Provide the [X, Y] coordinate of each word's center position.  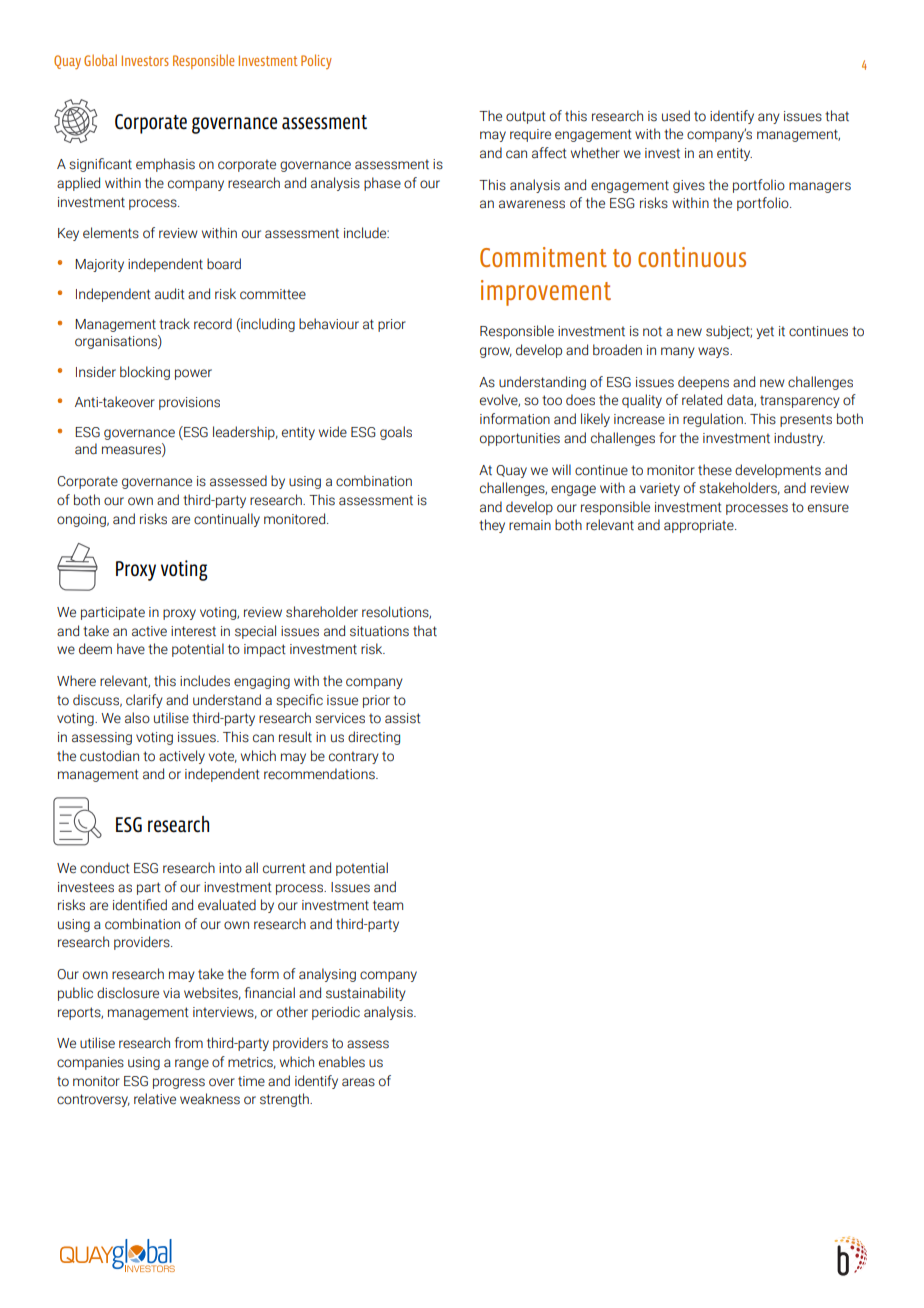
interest [193, 631]
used [676, 116]
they [492, 526]
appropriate [700, 526]
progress [179, 1083]
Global [100, 60]
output [526, 117]
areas [358, 1082]
